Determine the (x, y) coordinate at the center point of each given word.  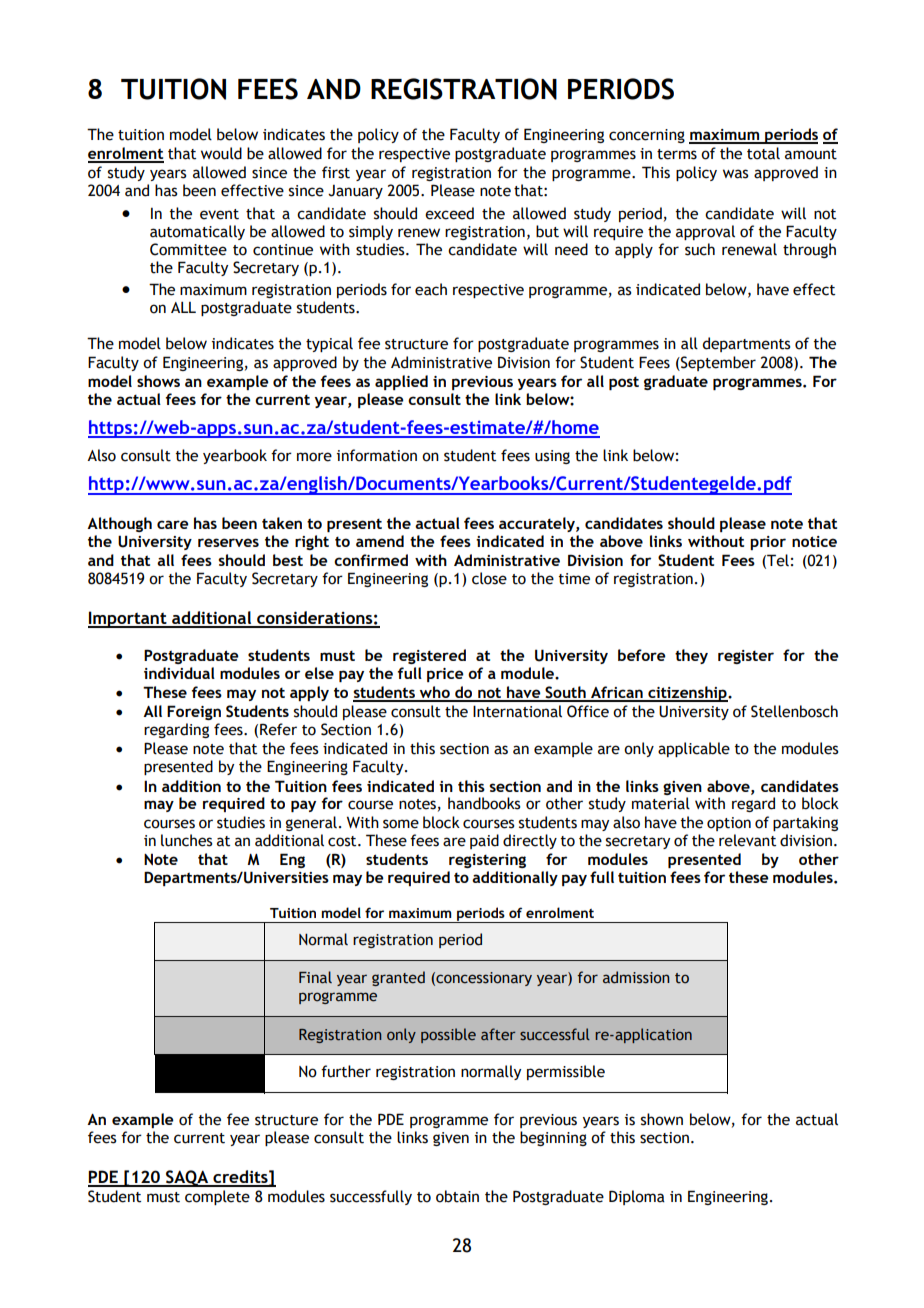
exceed (449, 213)
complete (217, 1197)
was (736, 174)
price (445, 675)
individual (179, 673)
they (691, 656)
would (221, 153)
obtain (457, 1196)
